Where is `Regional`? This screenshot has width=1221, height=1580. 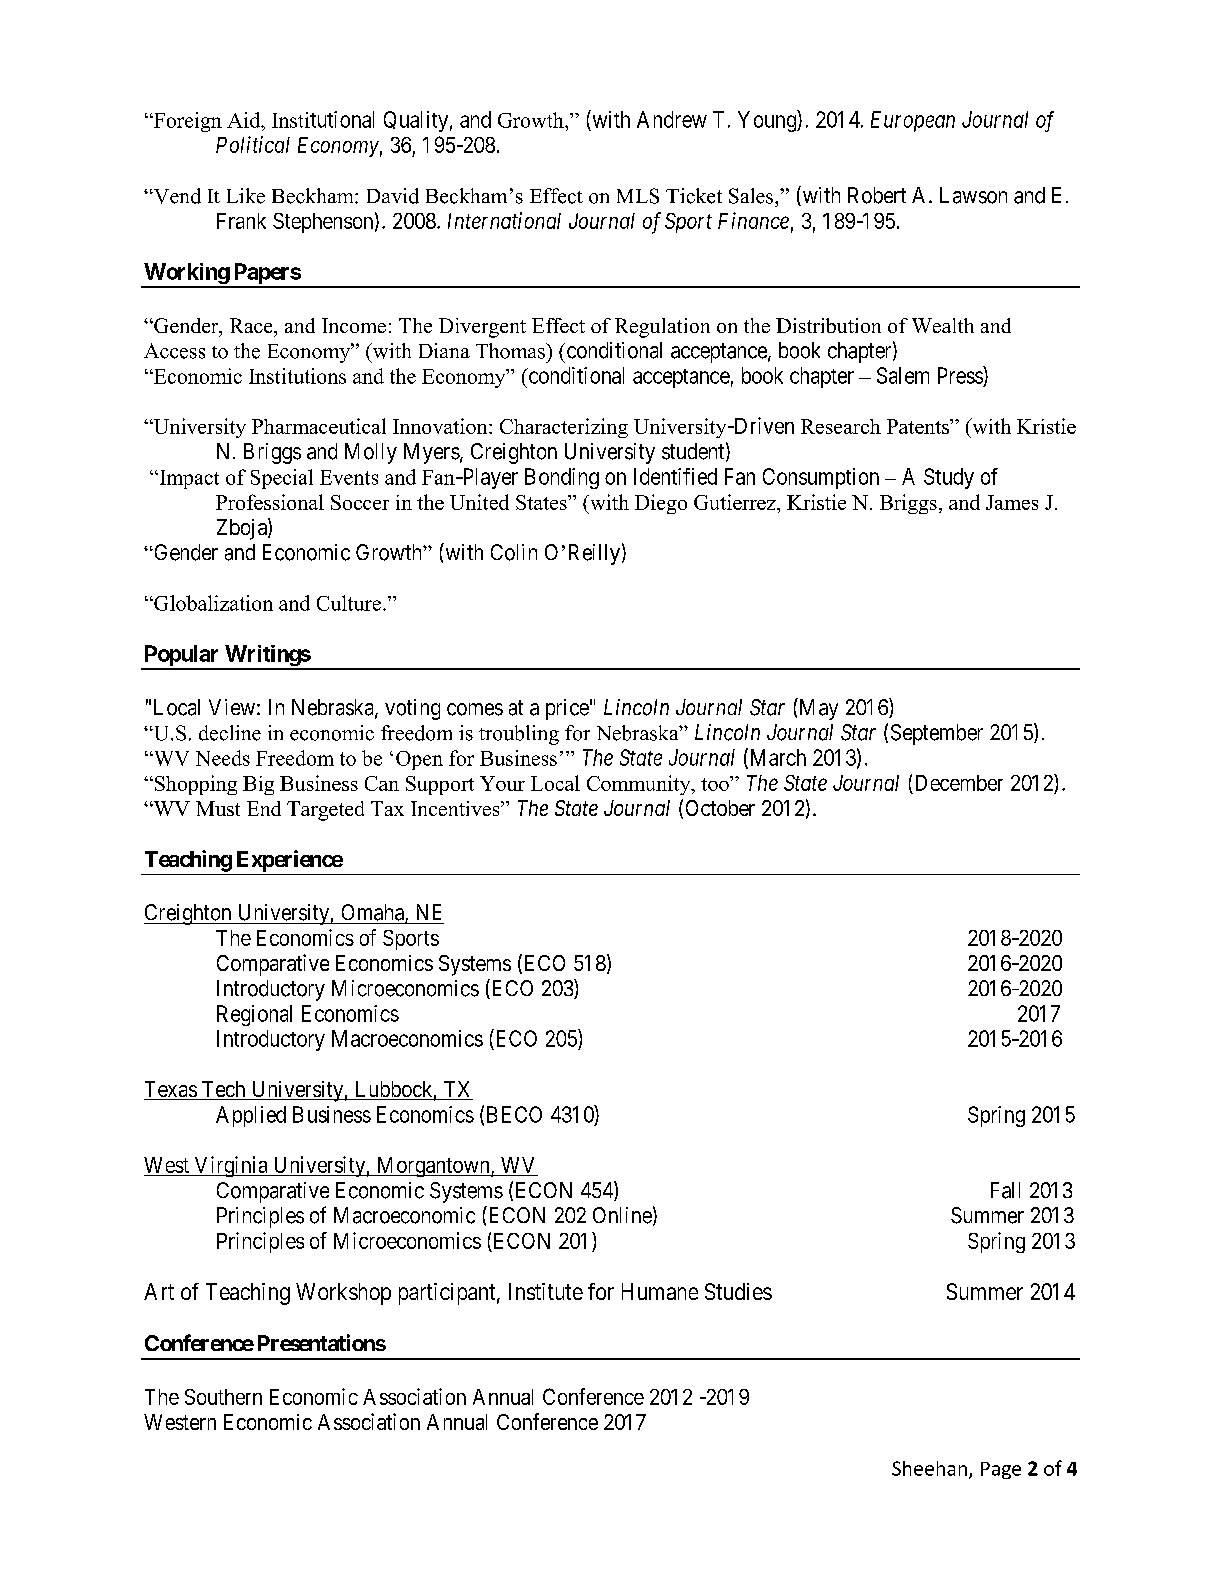
Regional is located at coordinates (254, 1015).
